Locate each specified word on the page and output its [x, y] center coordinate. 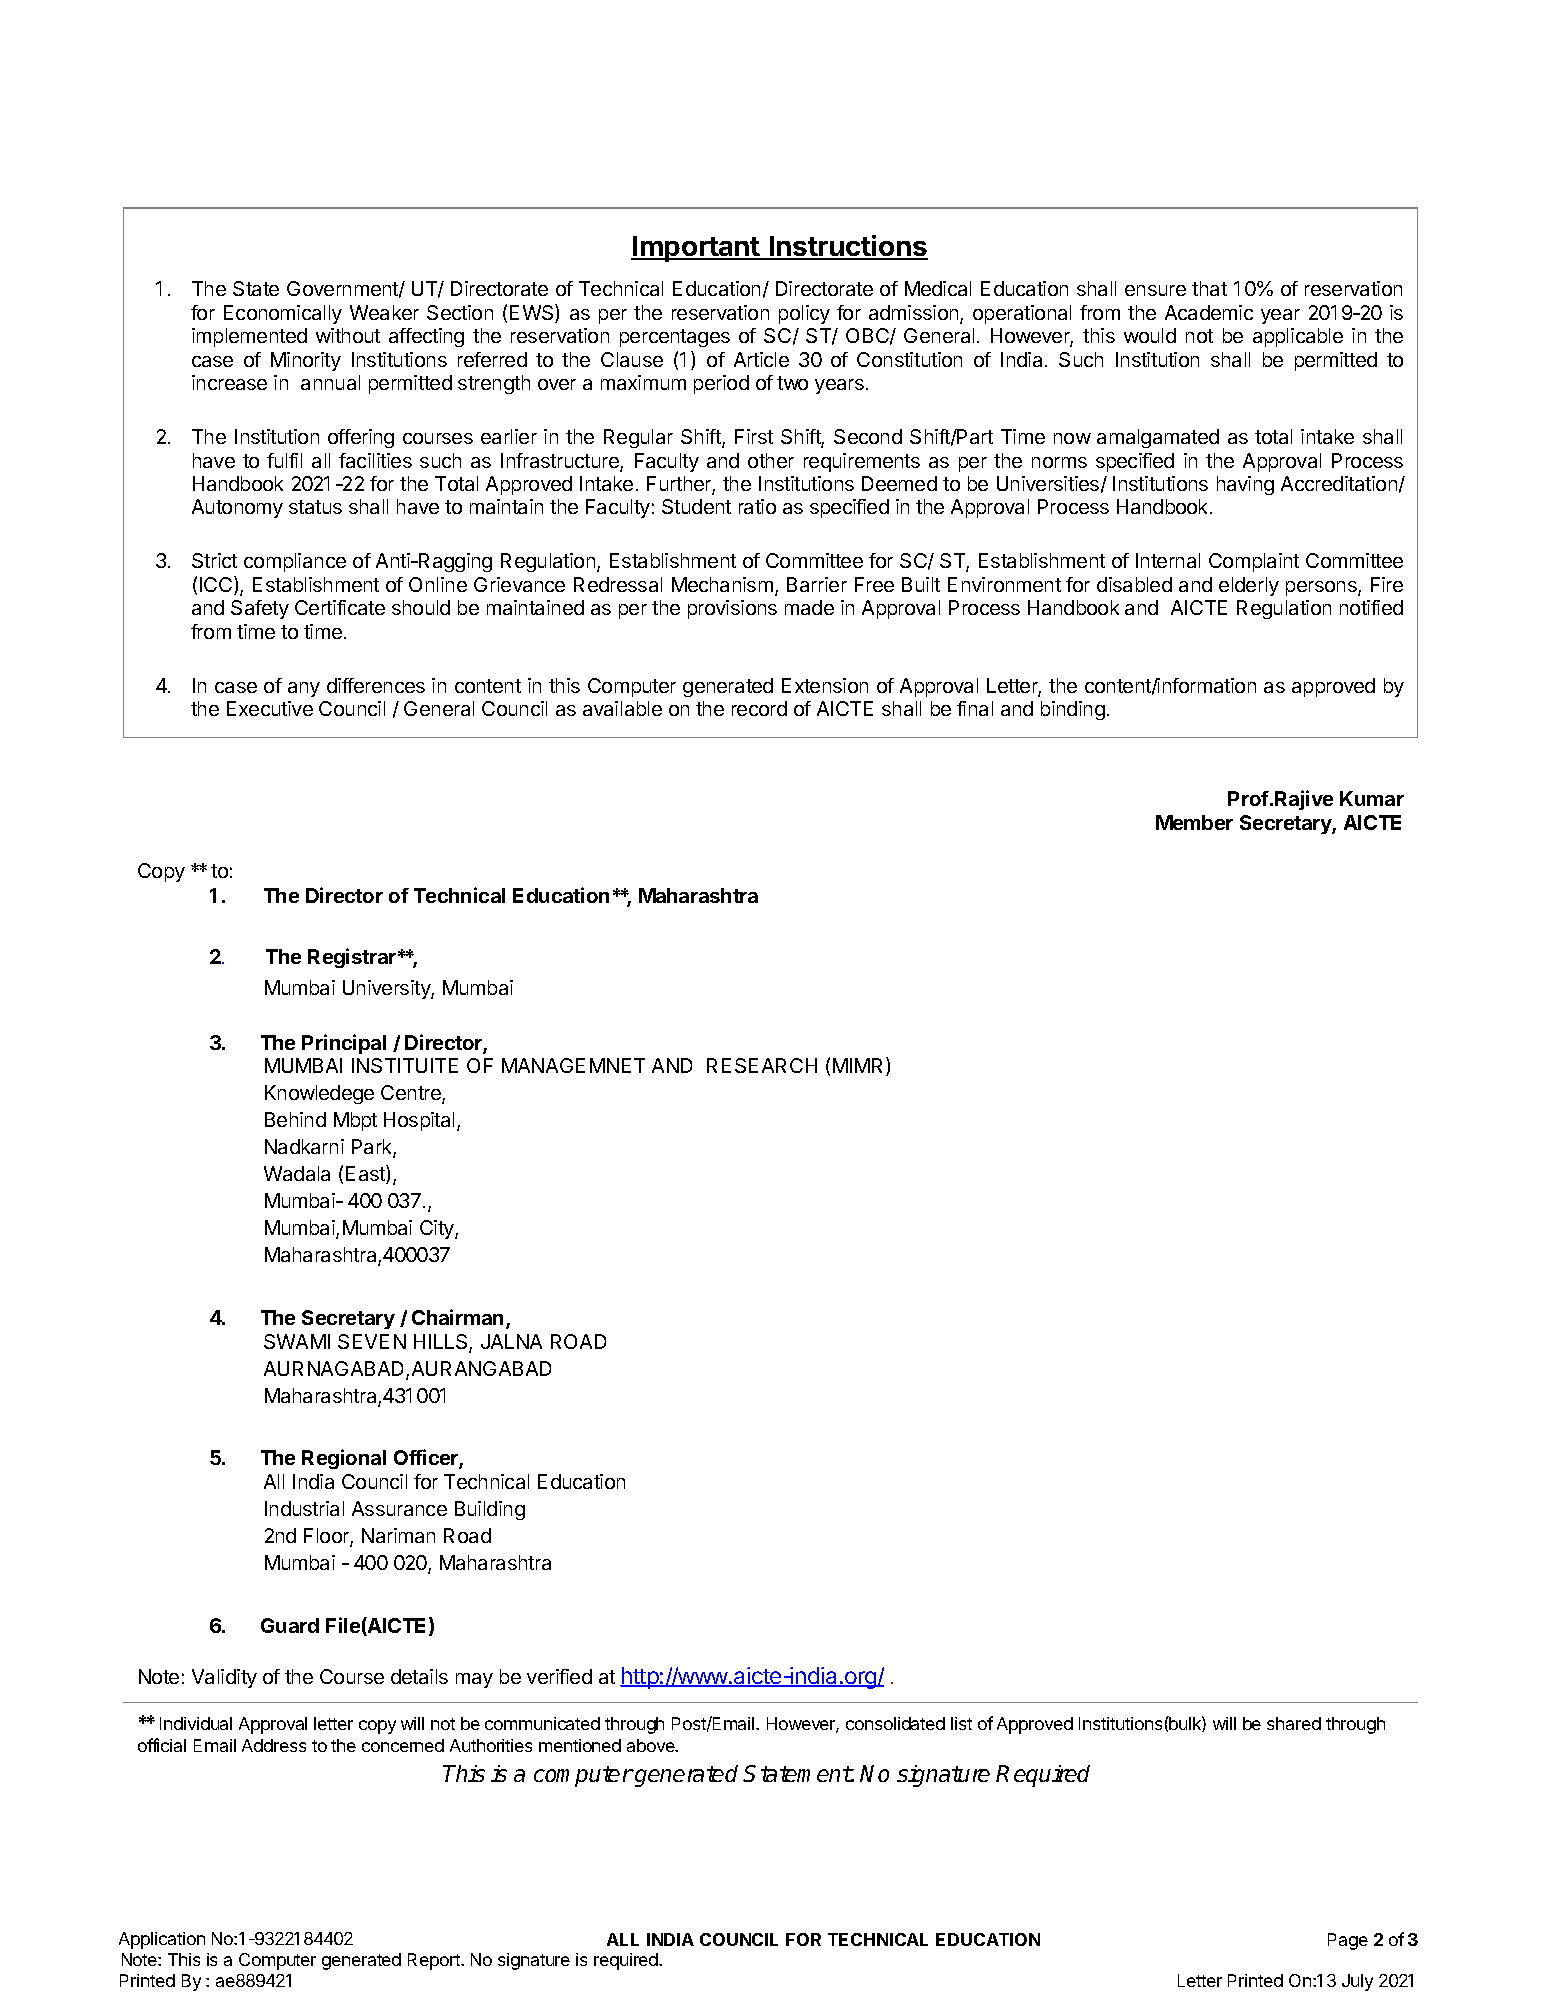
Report [435, 1961]
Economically [283, 314]
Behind [295, 1119]
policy [804, 314]
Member [1194, 822]
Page [1348, 1941]
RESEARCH [762, 1065]
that [1209, 288]
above [652, 1745]
